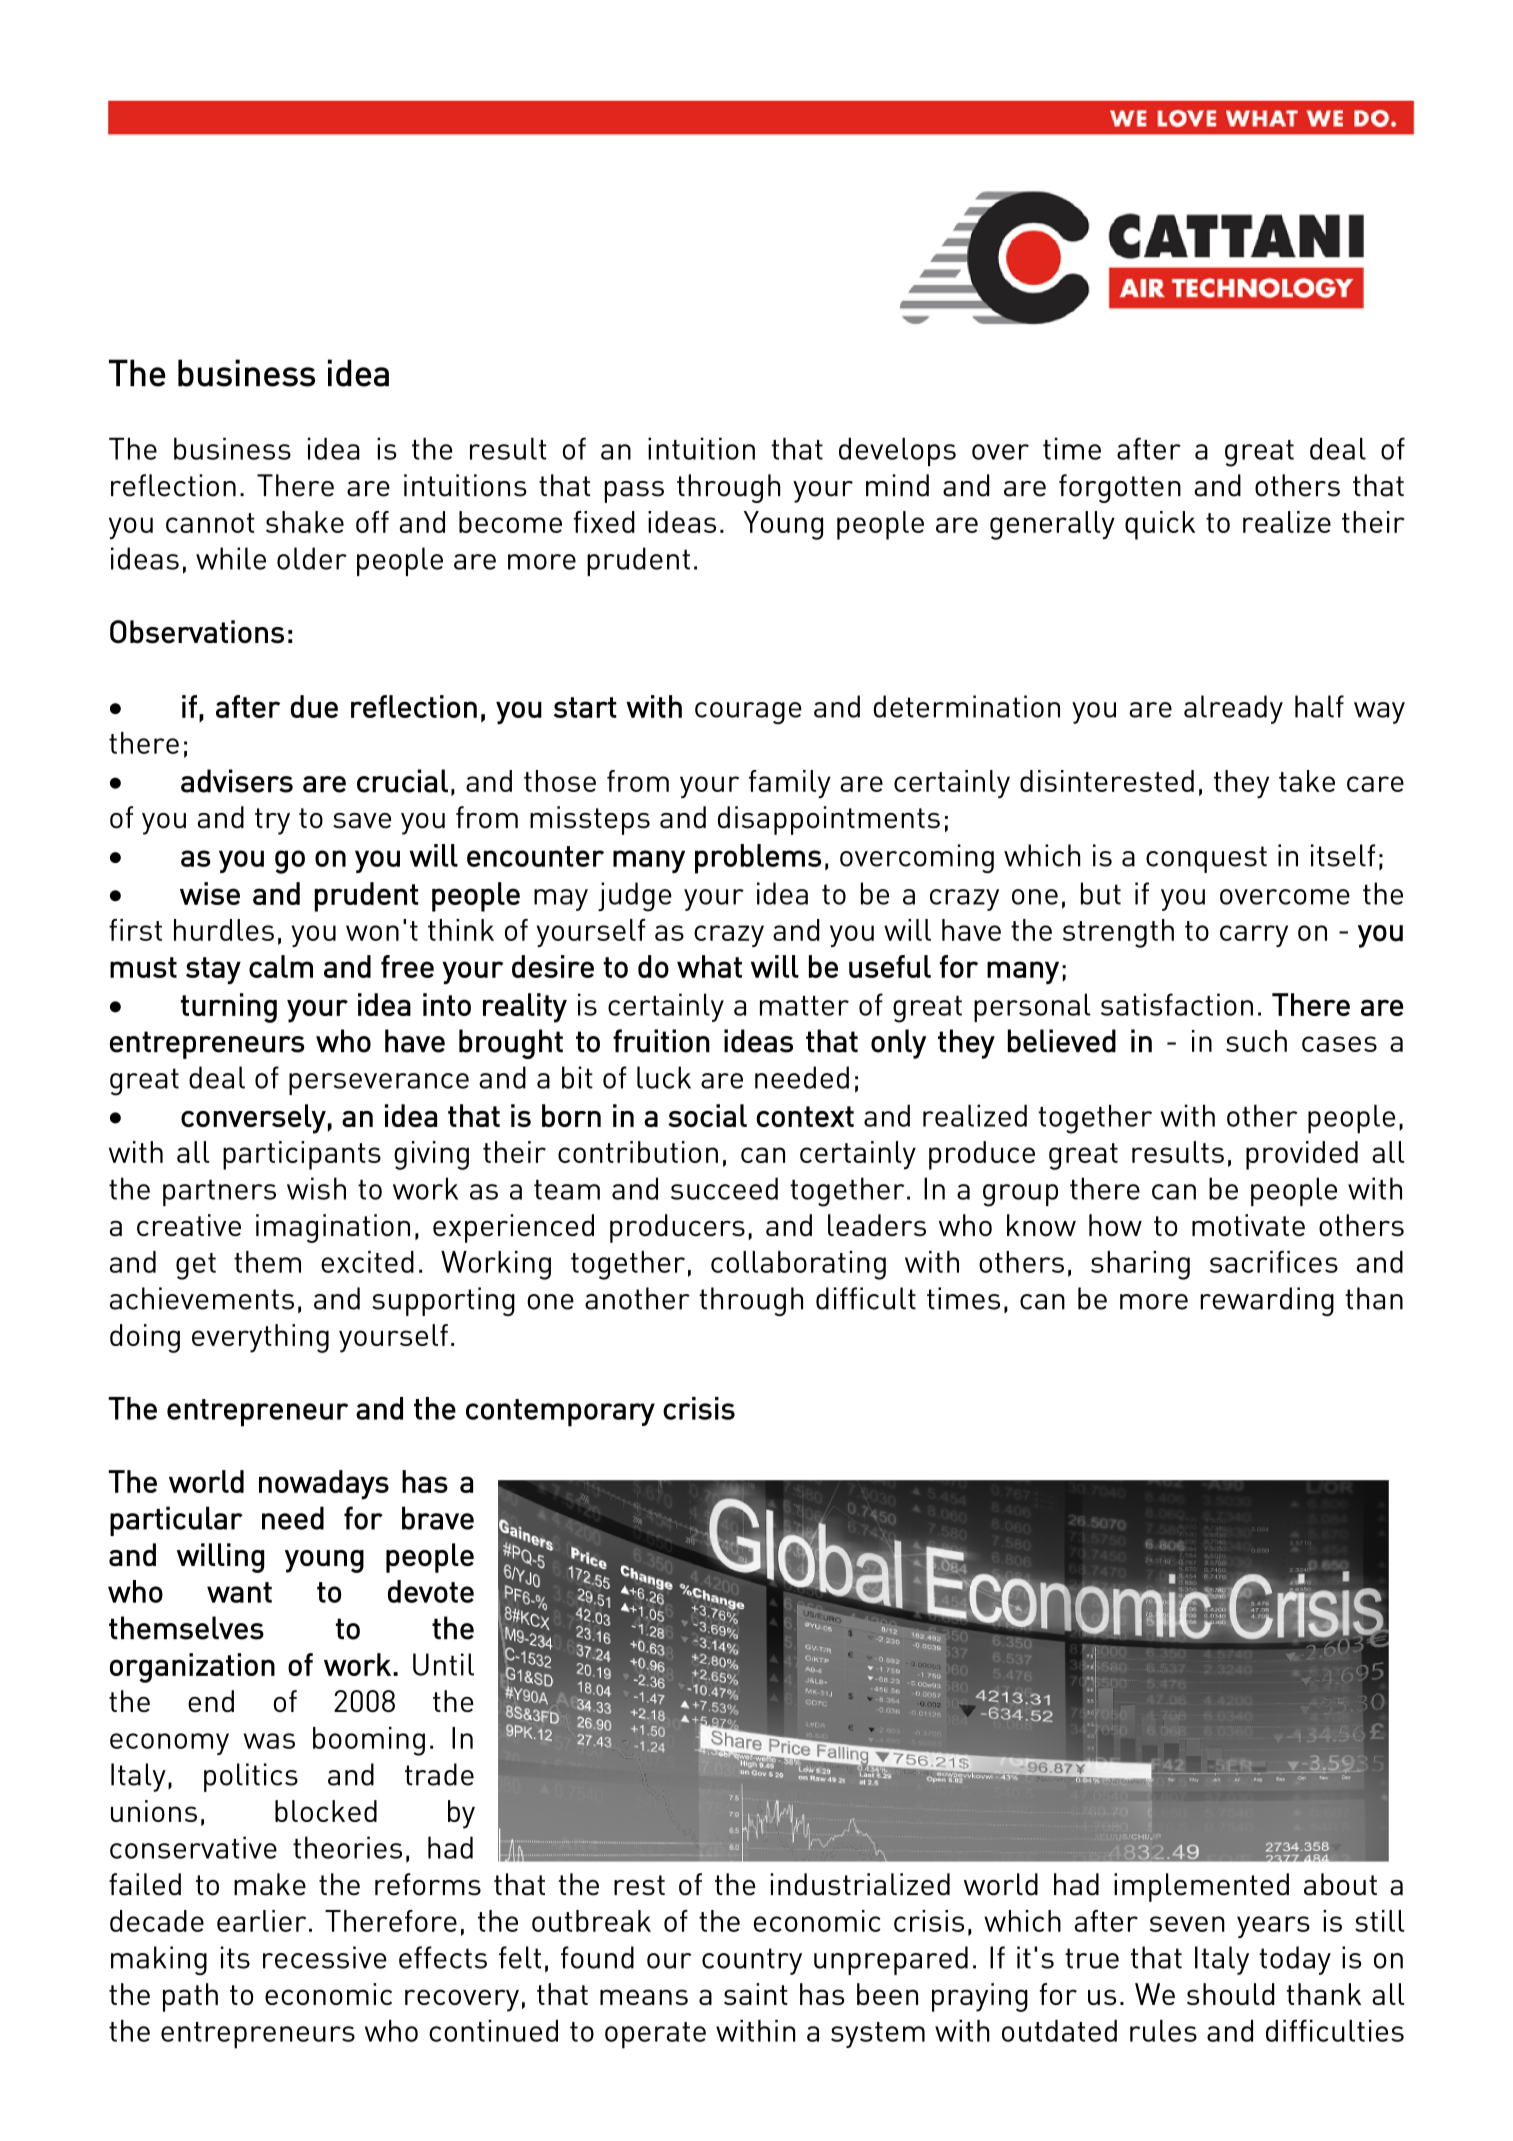  What do you see at coordinates (1160, 525) in the screenshot?
I see `quick` at bounding box center [1160, 525].
